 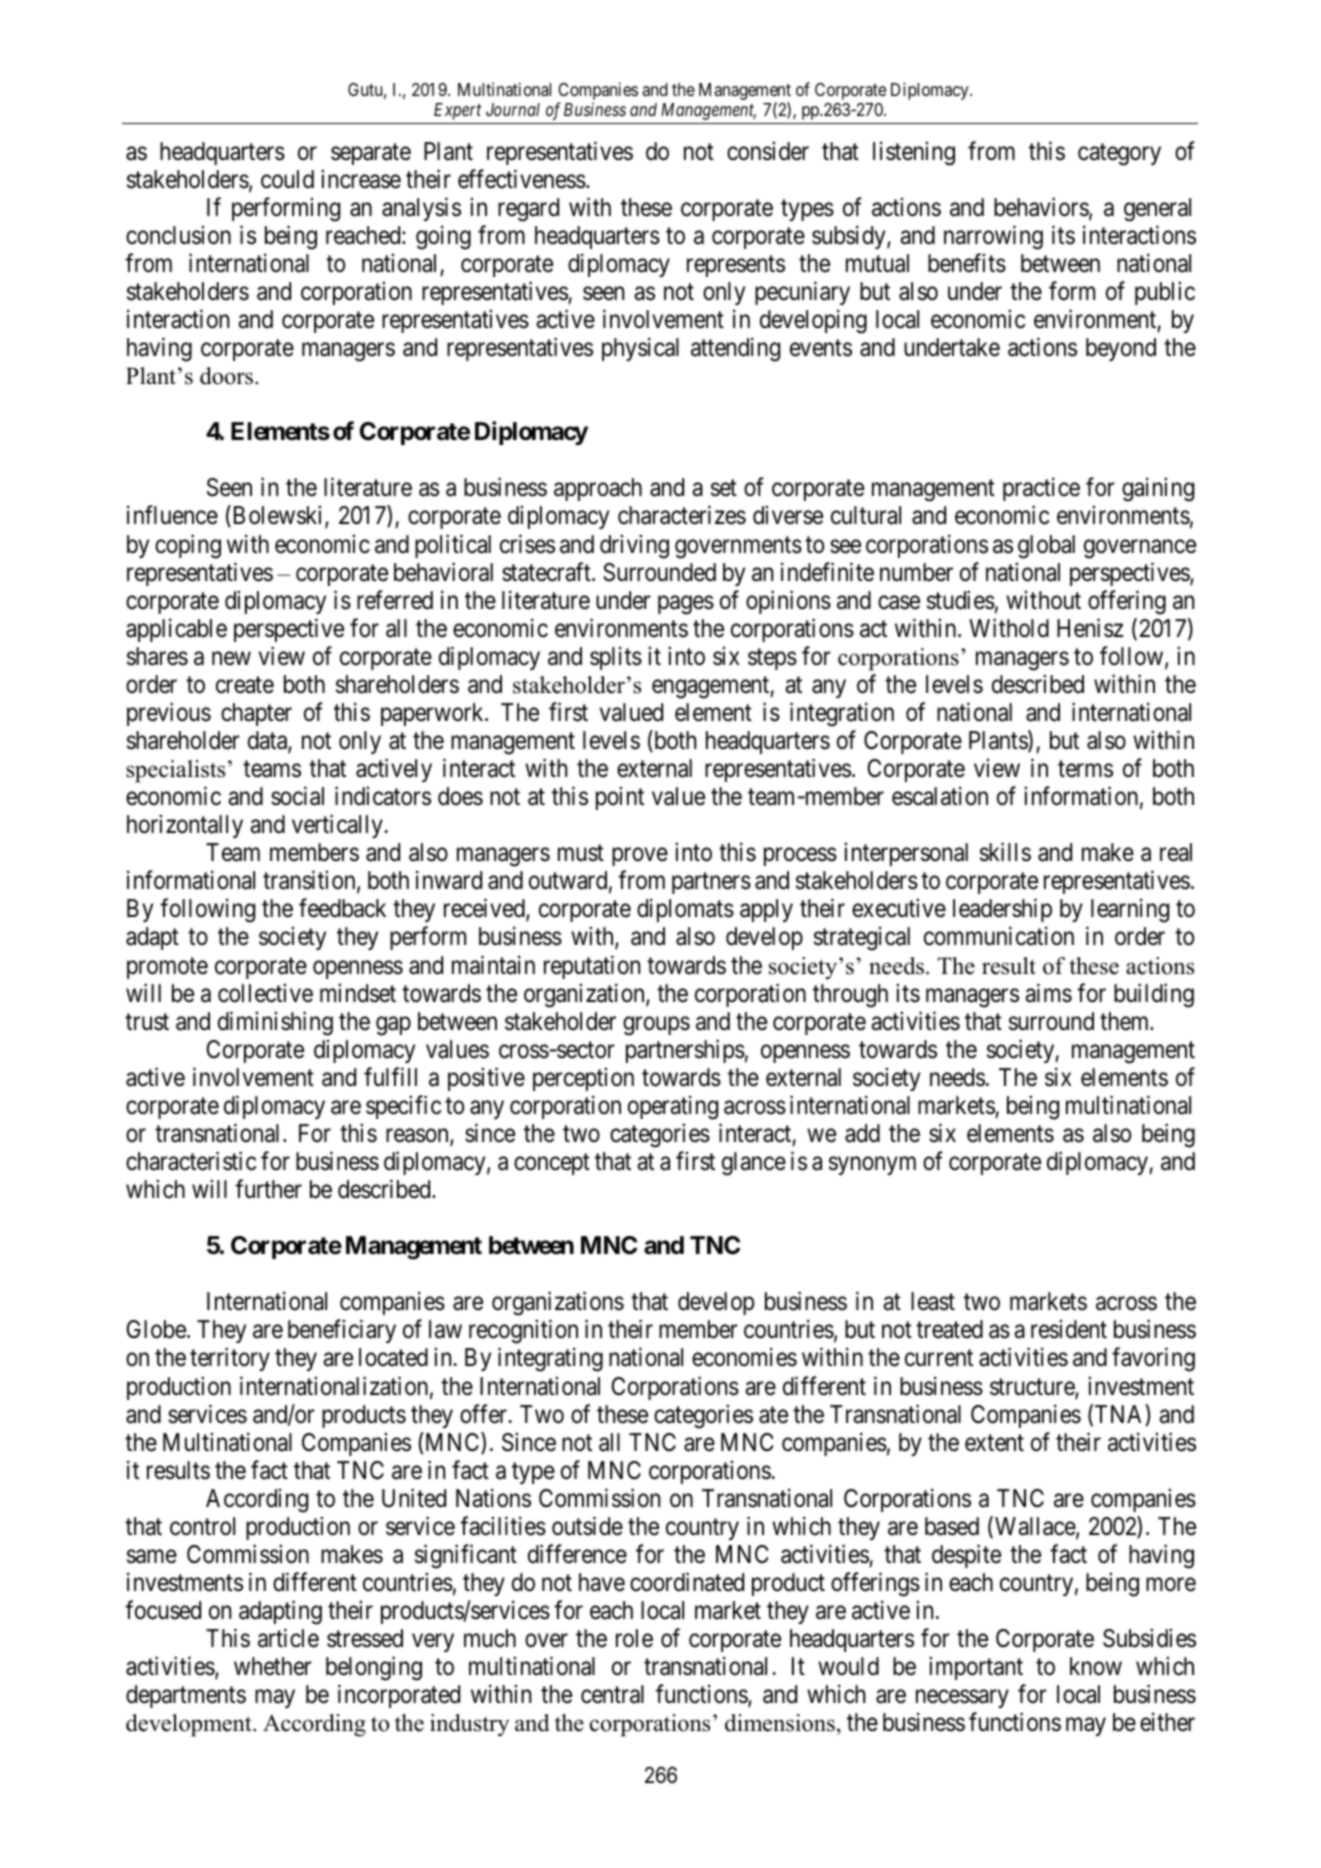 What do you see at coordinates (342, 908) in the screenshot?
I see `feedback` at bounding box center [342, 908].
